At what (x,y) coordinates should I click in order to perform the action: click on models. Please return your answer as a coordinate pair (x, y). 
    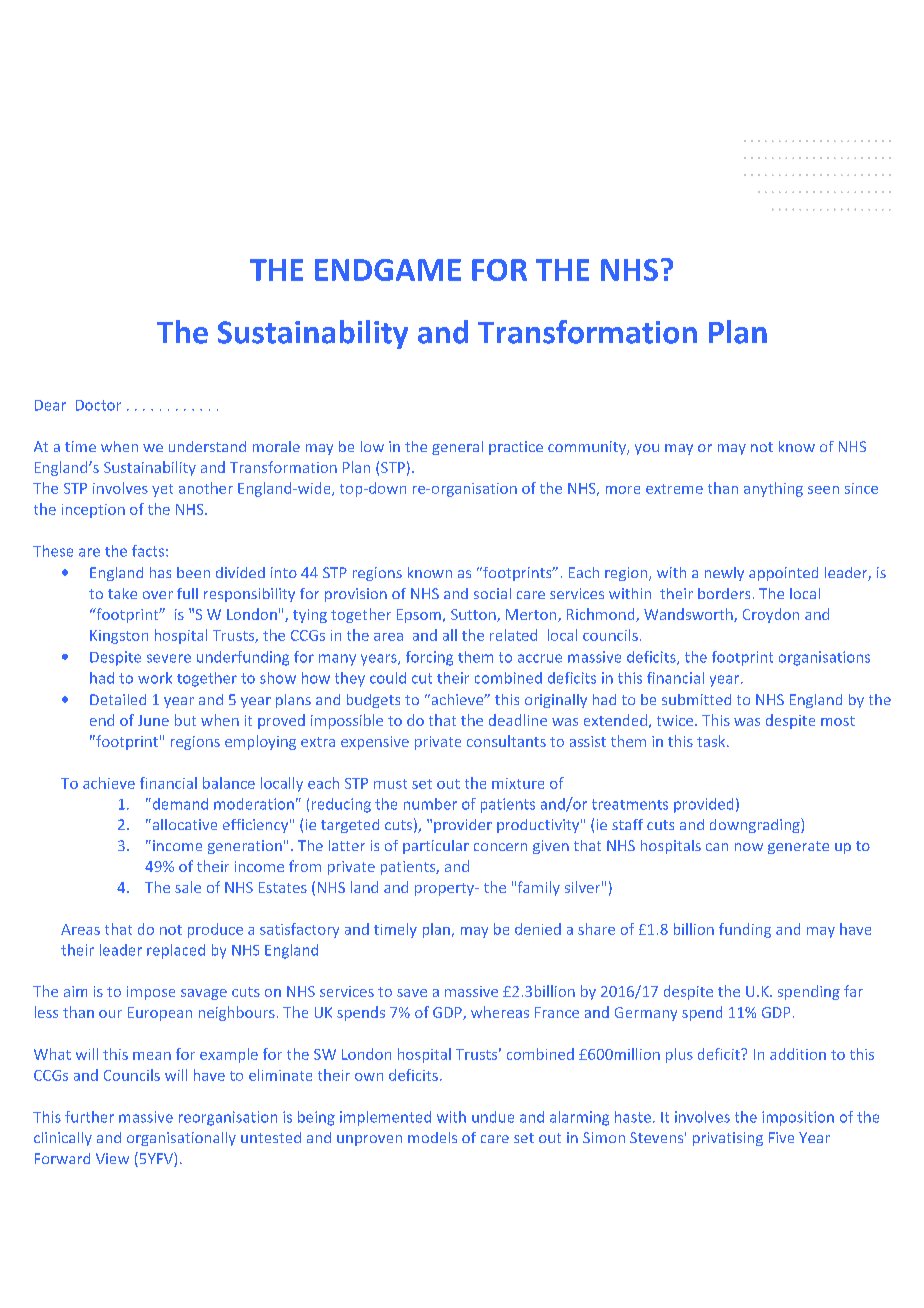
    Looking at the image, I should click on (432, 1137).
